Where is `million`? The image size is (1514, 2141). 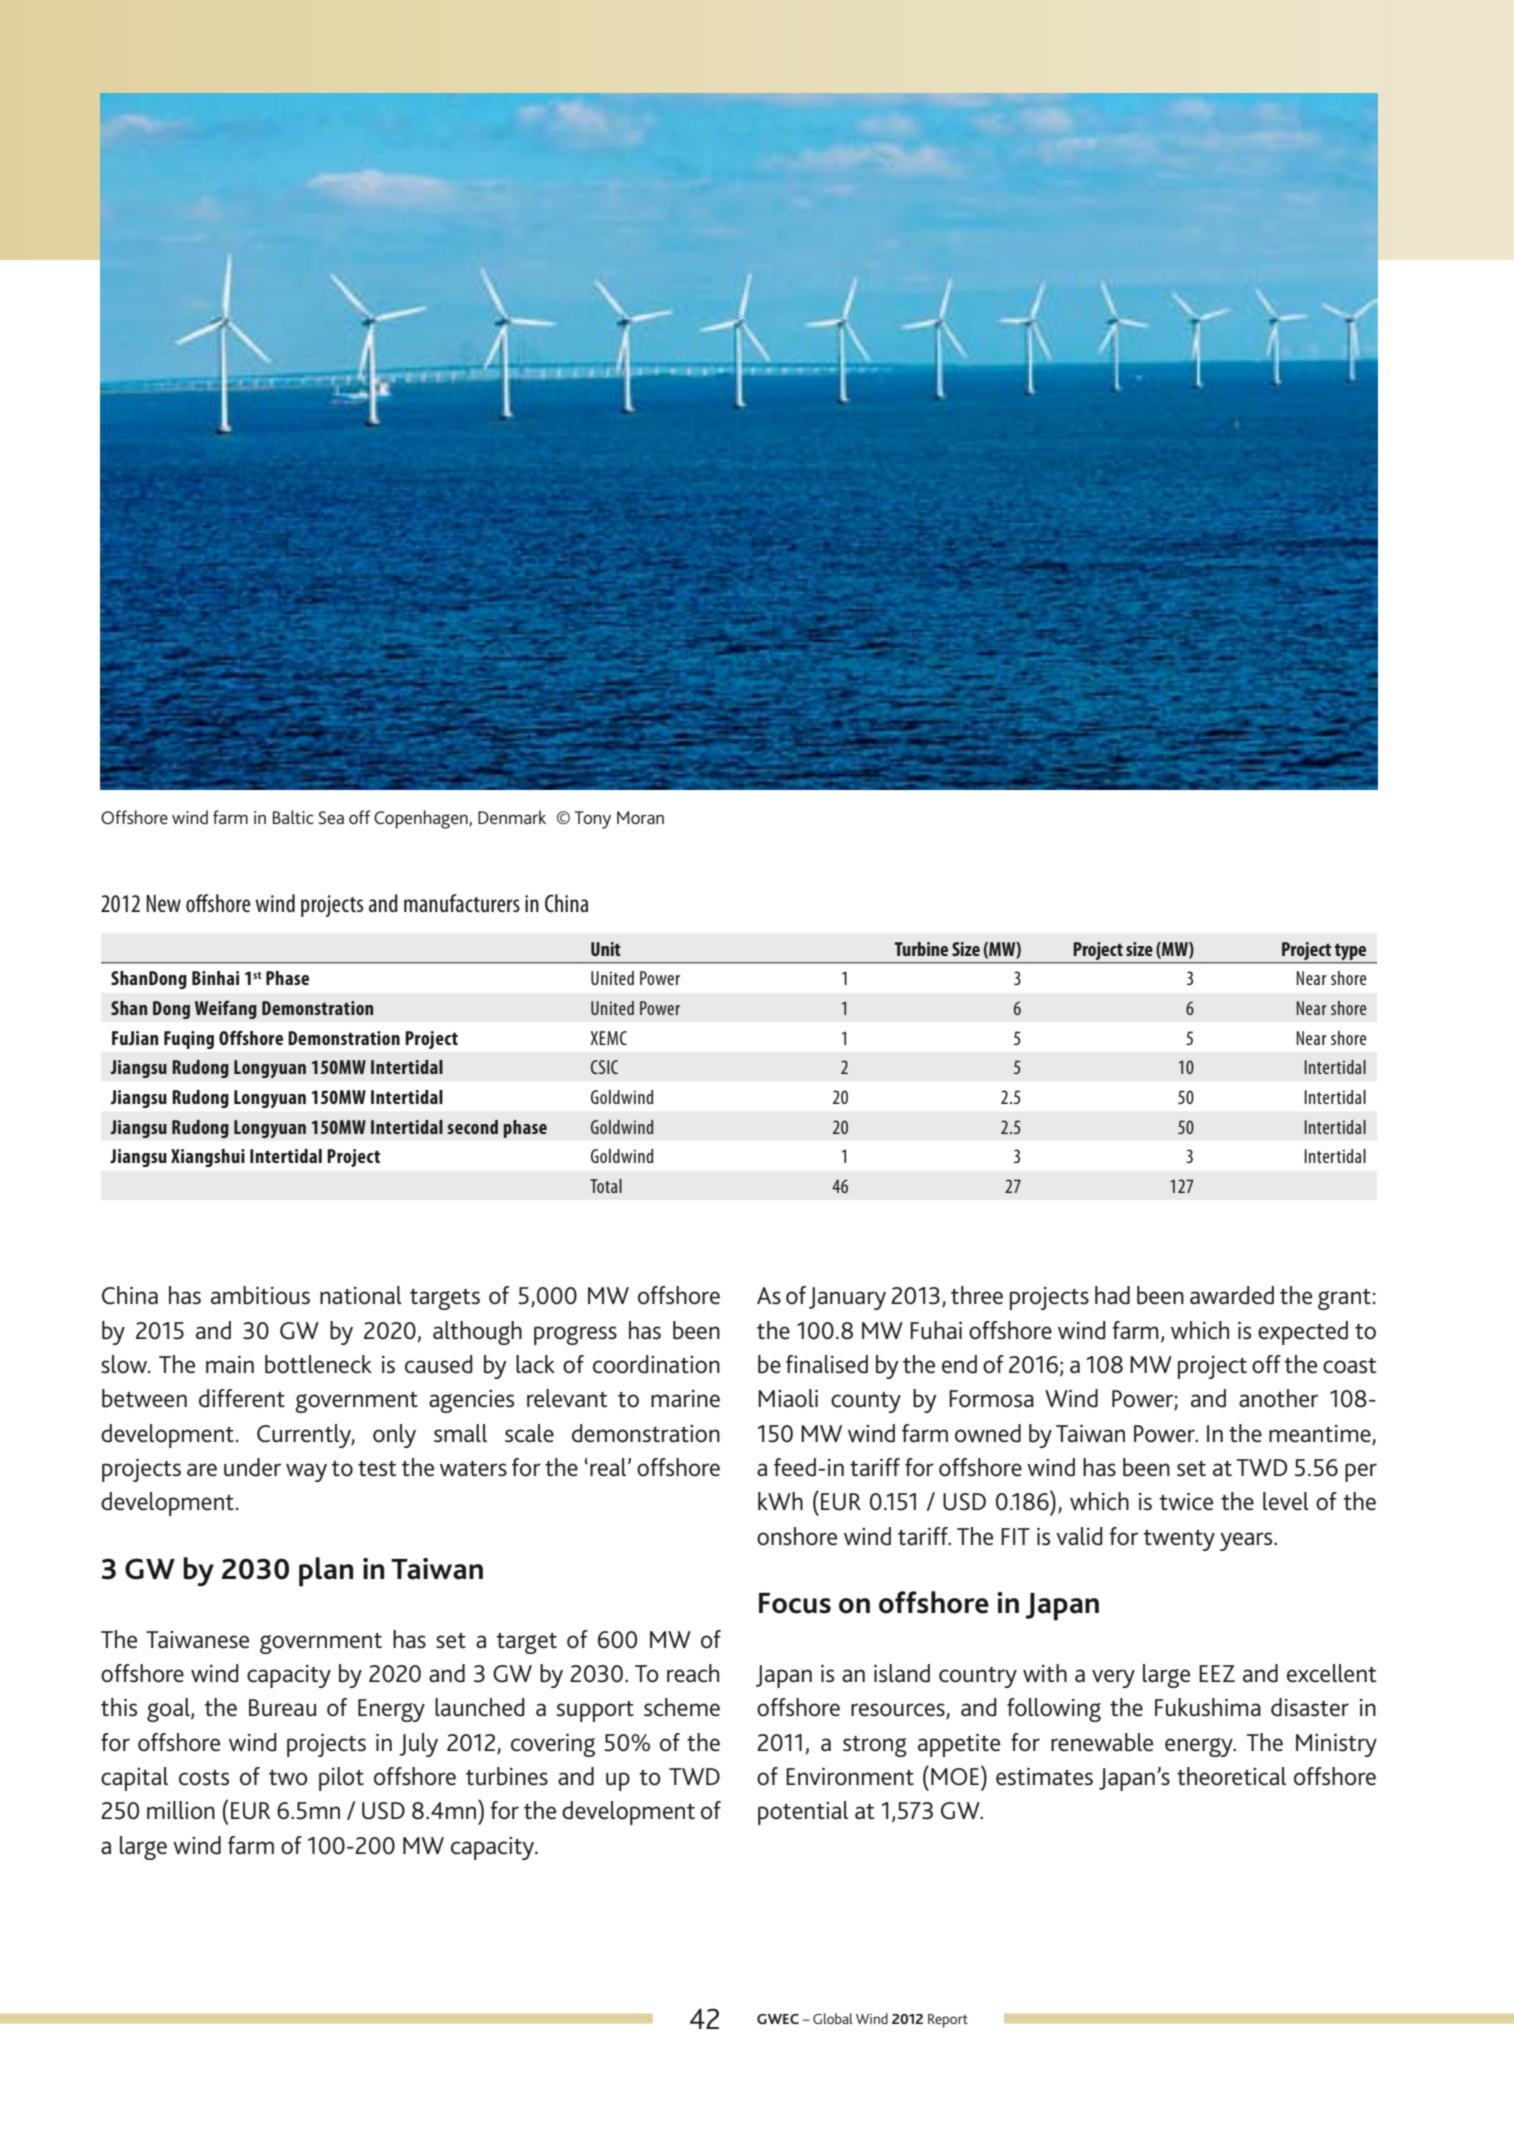 million is located at coordinates (181, 1810).
